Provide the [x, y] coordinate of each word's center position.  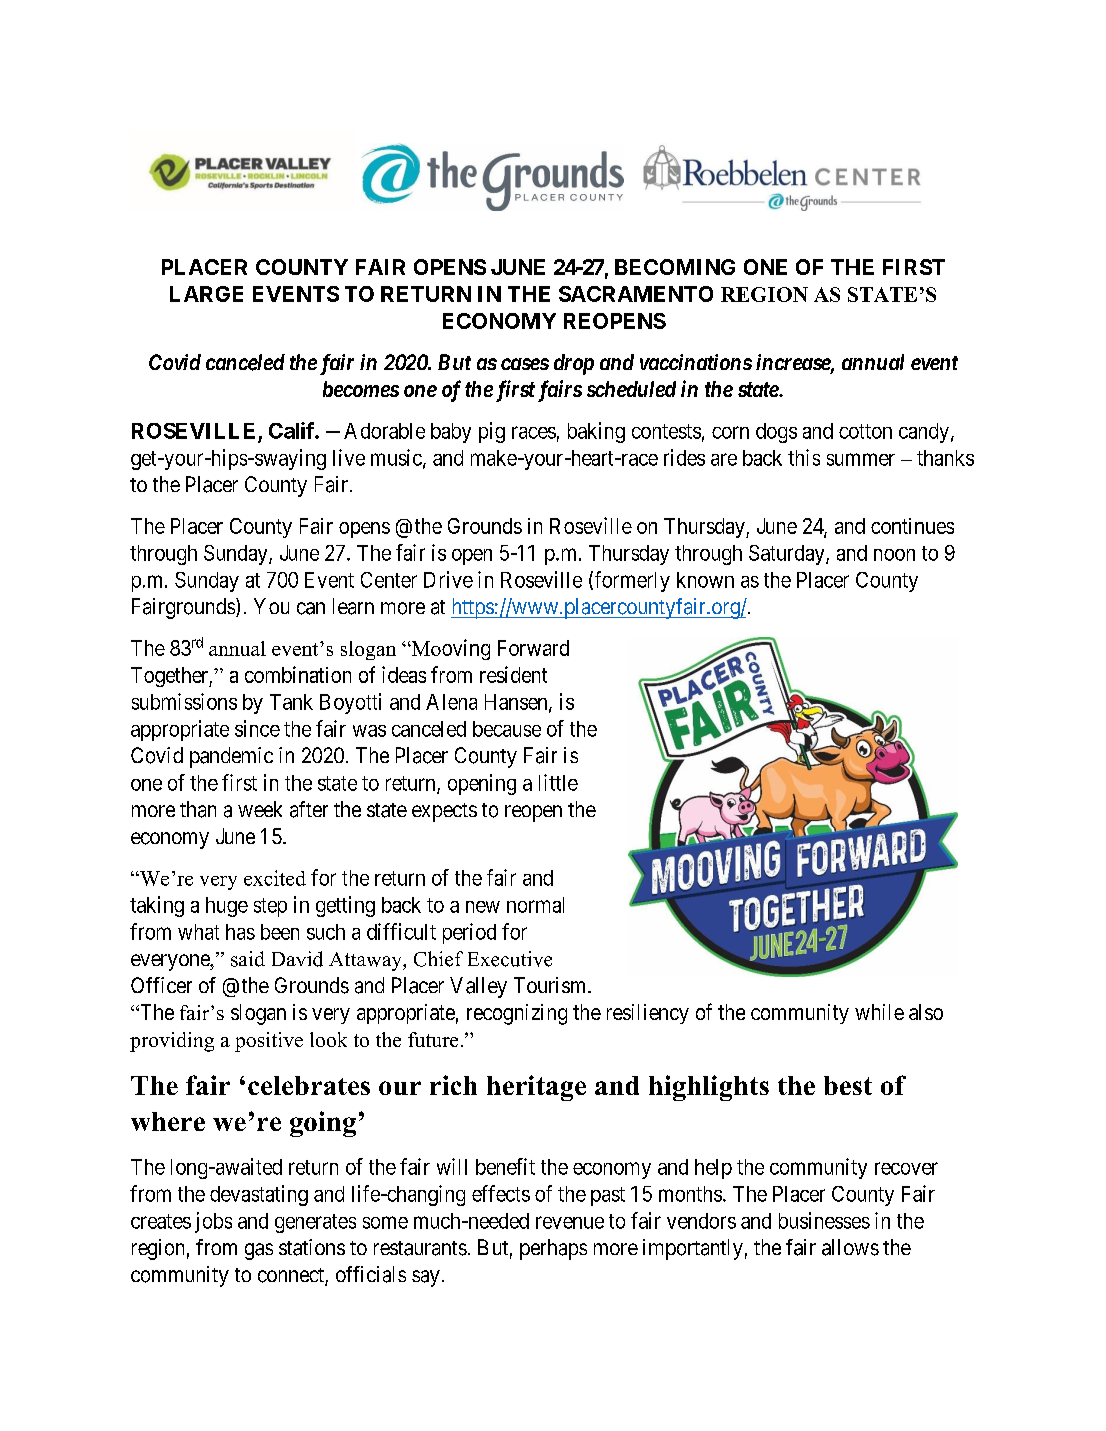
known [705, 580]
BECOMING [675, 267]
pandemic [231, 757]
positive [269, 1042]
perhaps [553, 1249]
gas [259, 1251]
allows [850, 1247]
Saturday [788, 555]
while [879, 1012]
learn [353, 606]
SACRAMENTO [636, 294]
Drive [448, 579]
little [558, 782]
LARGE [206, 294]
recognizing [517, 1014]
